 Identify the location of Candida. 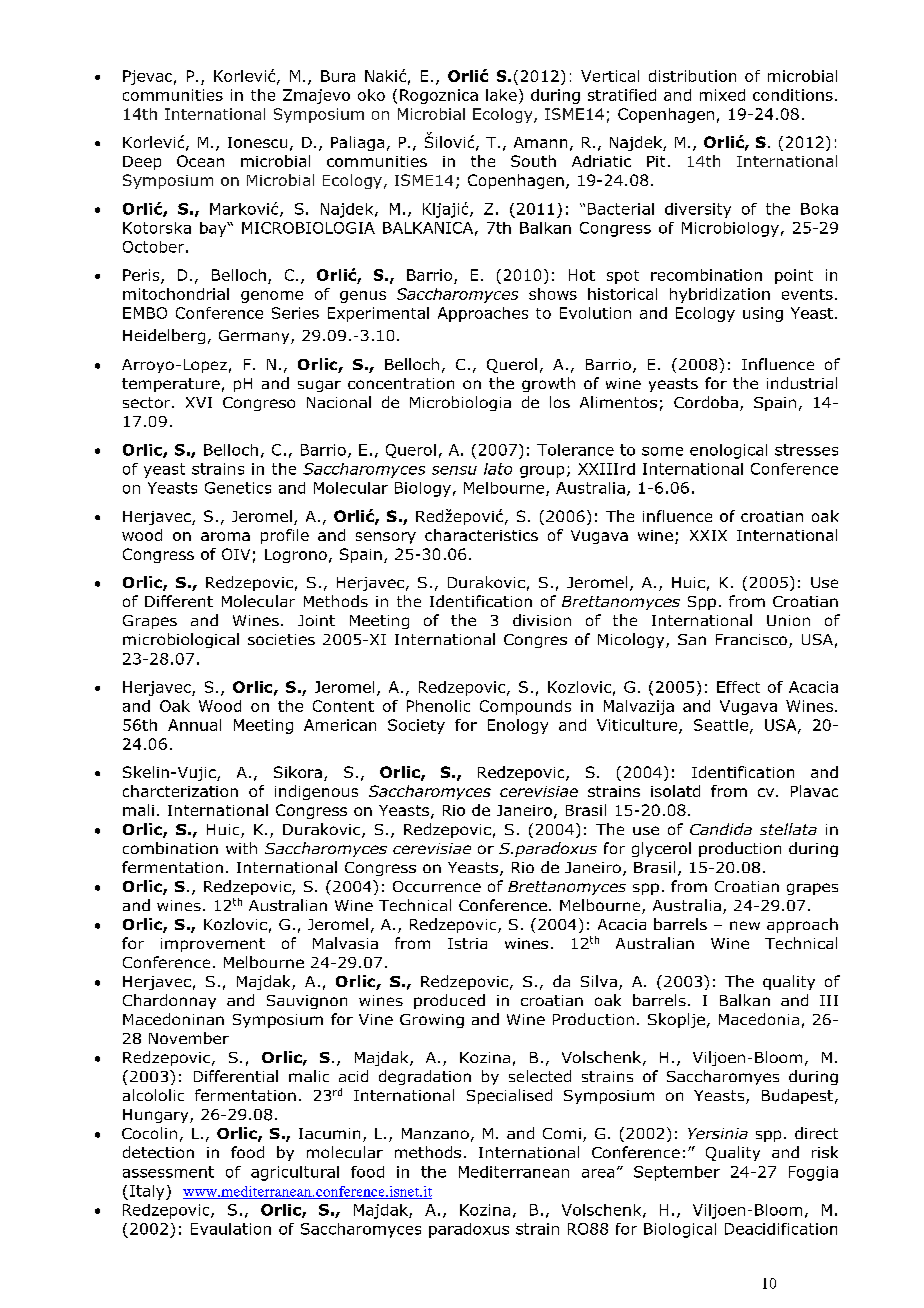
(721, 829).
